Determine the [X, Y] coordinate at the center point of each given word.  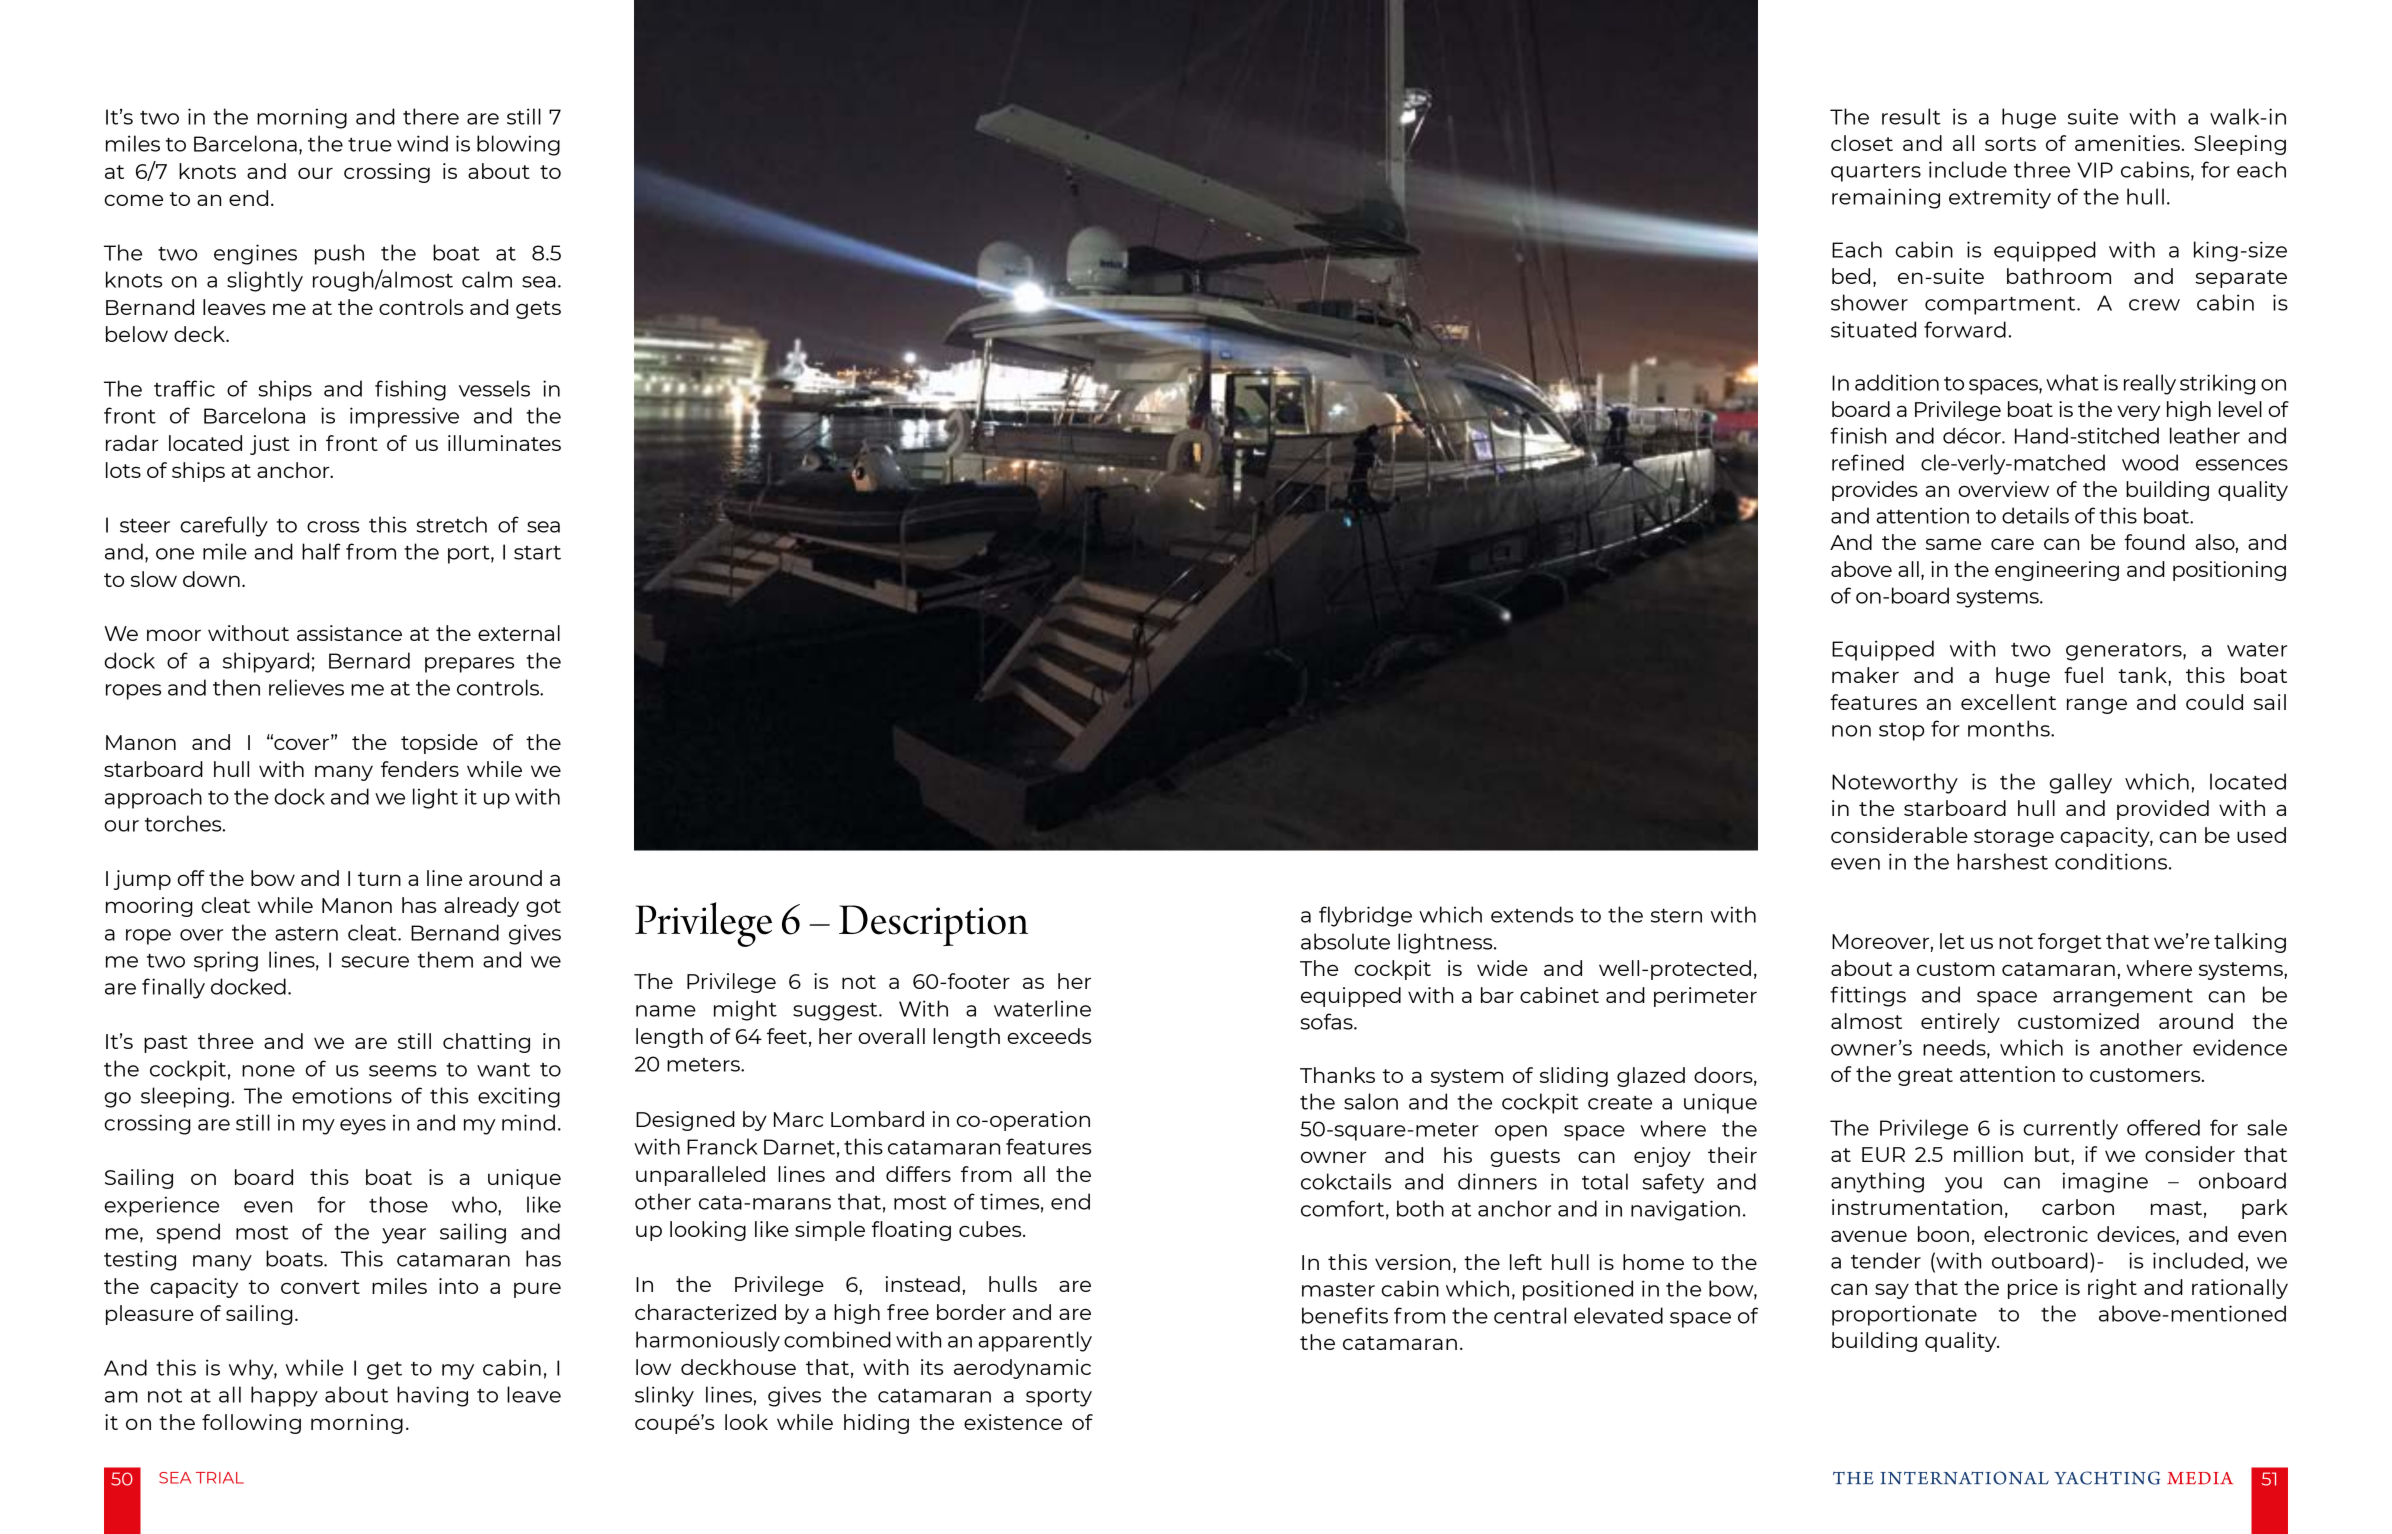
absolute [1345, 941]
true [370, 145]
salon [1371, 1101]
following [251, 1424]
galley [2080, 783]
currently [2070, 1129]
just [270, 445]
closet [1862, 143]
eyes [363, 1127]
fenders [420, 769]
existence [1013, 1422]
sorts [2010, 144]
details [2035, 515]
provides [1875, 491]
